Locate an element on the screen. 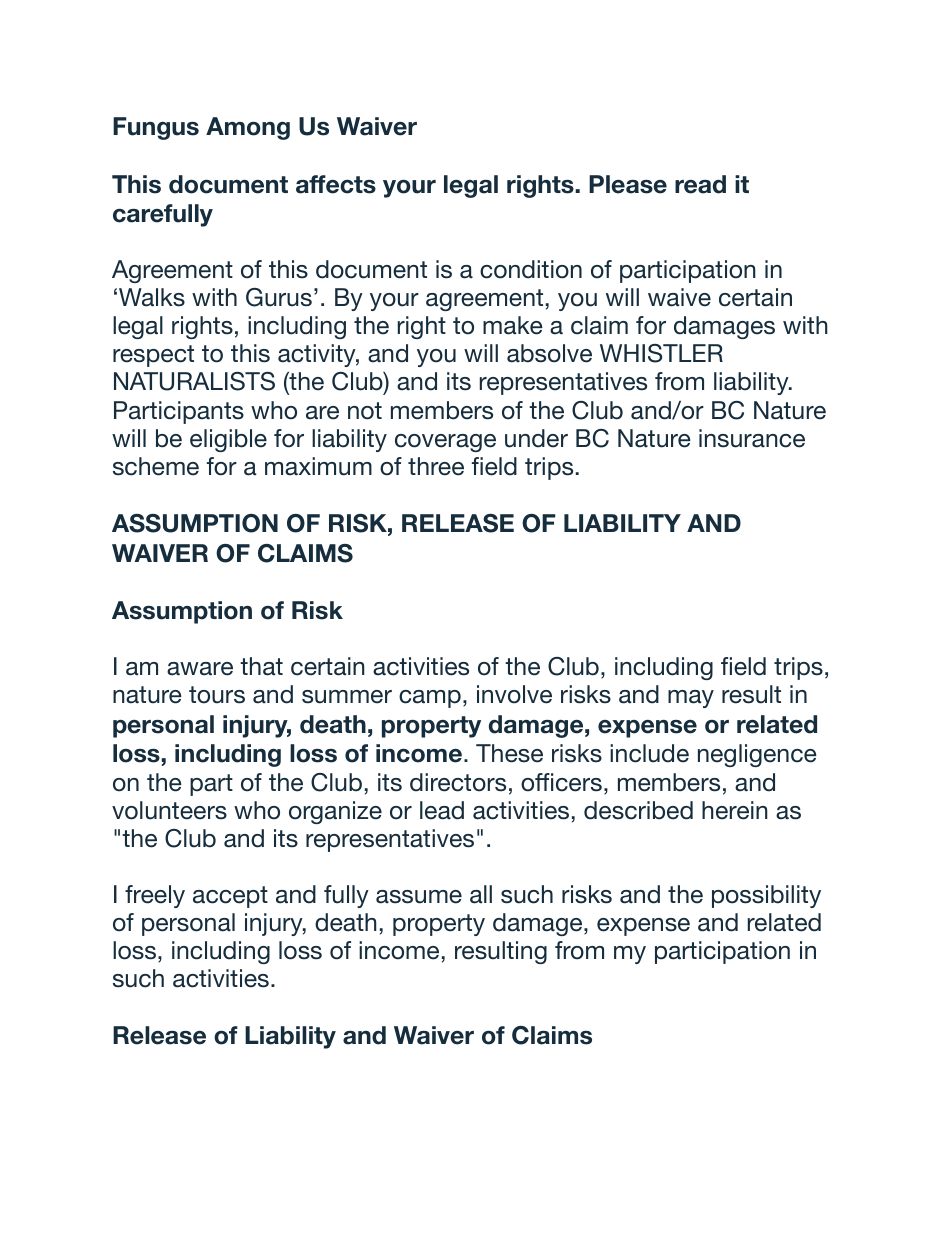 The height and width of the screenshot is (1233, 952). Please is located at coordinates (628, 184).
